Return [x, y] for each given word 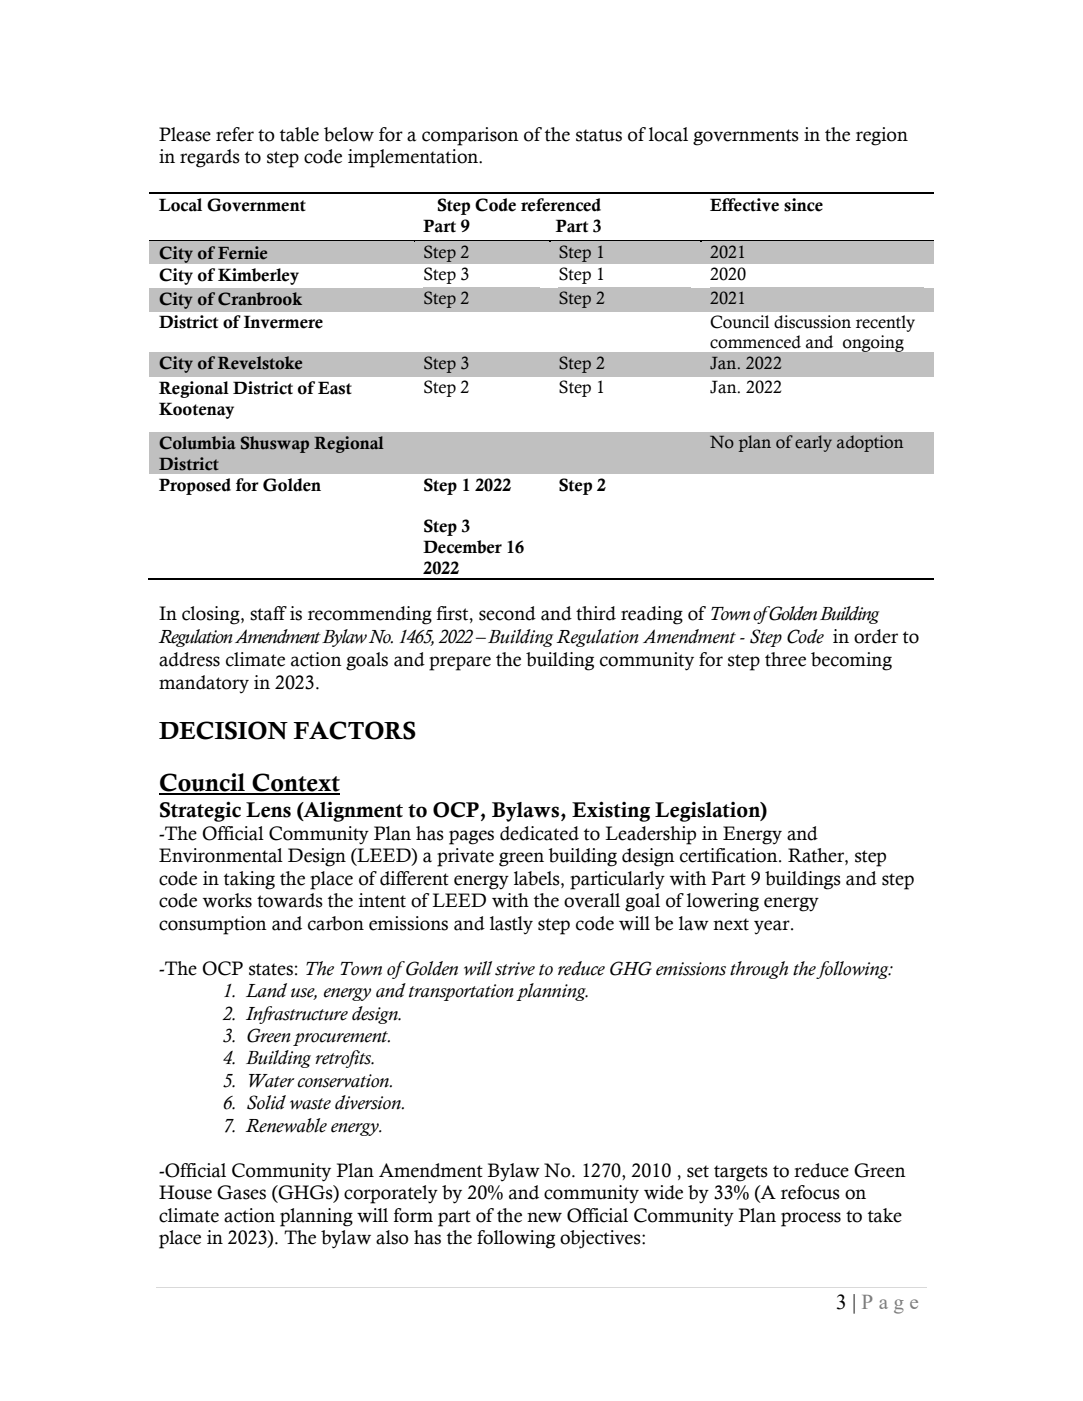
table [299, 134]
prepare [460, 663]
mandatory [204, 684]
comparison [470, 136]
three [785, 659]
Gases [241, 1192]
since [803, 205]
